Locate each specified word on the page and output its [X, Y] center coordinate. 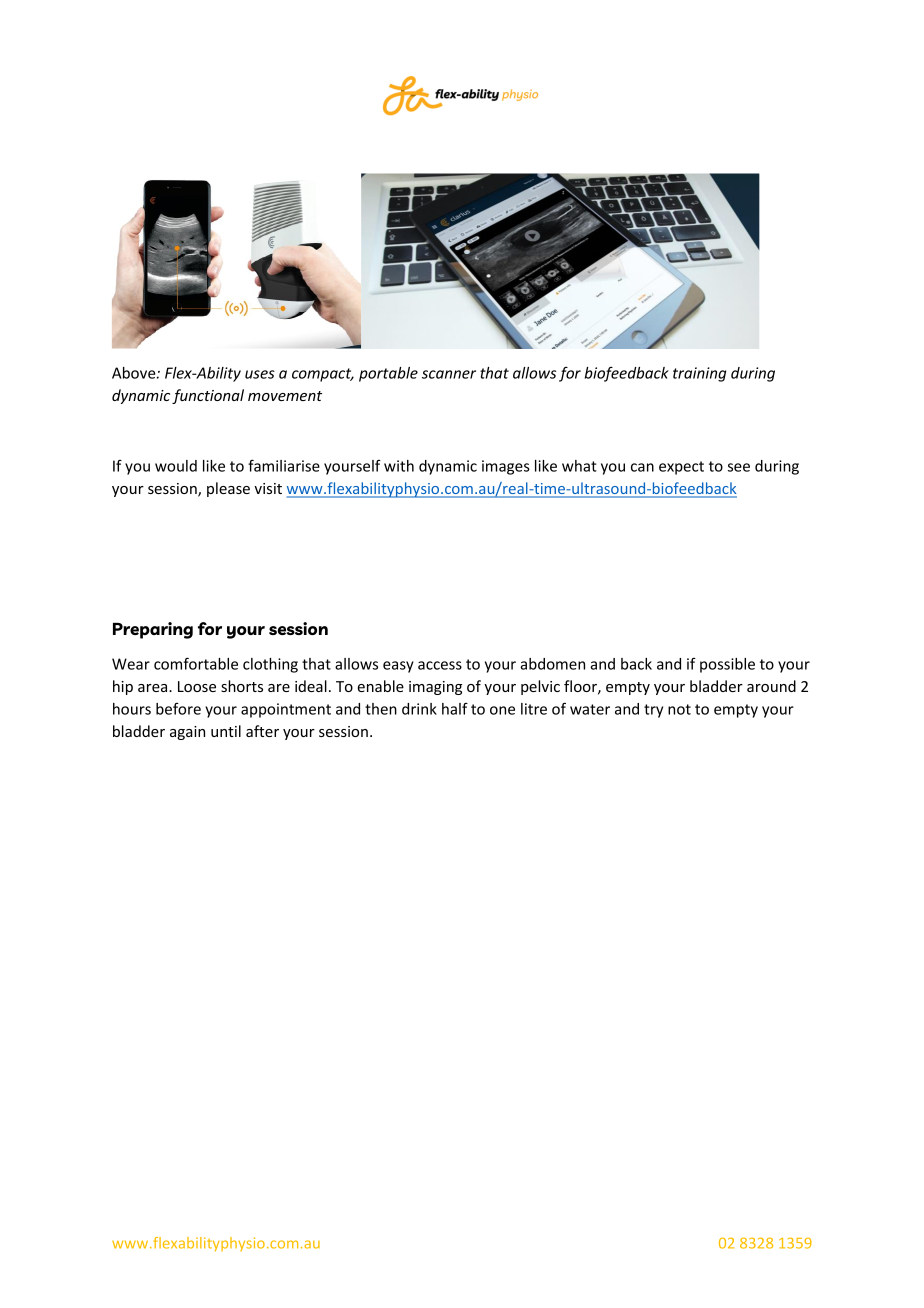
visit [268, 488]
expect [681, 468]
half [455, 709]
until [226, 731]
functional [208, 396]
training [699, 374]
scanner [449, 374]
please [228, 489]
